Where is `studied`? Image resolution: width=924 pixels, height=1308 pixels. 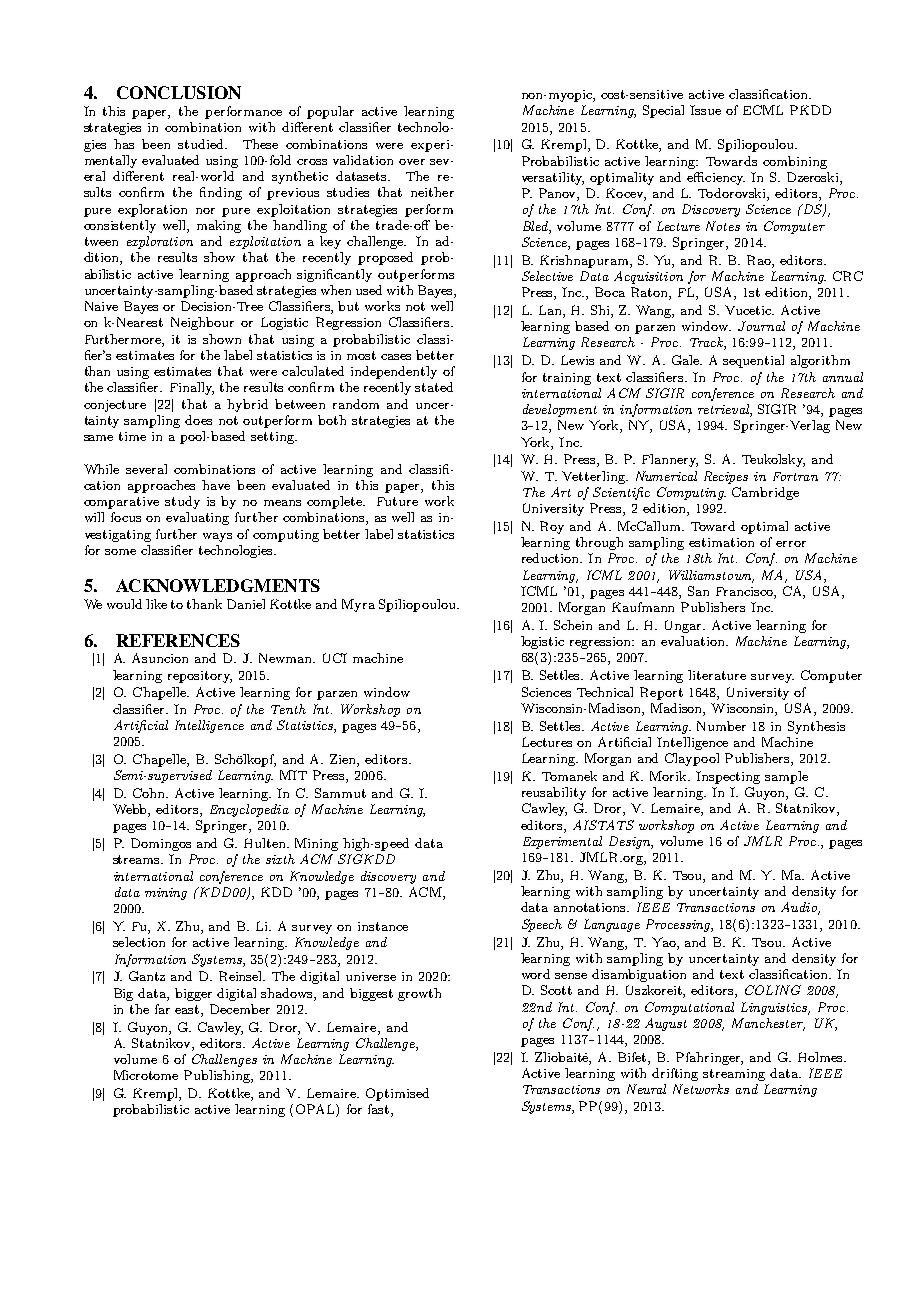 studied is located at coordinates (202, 144).
